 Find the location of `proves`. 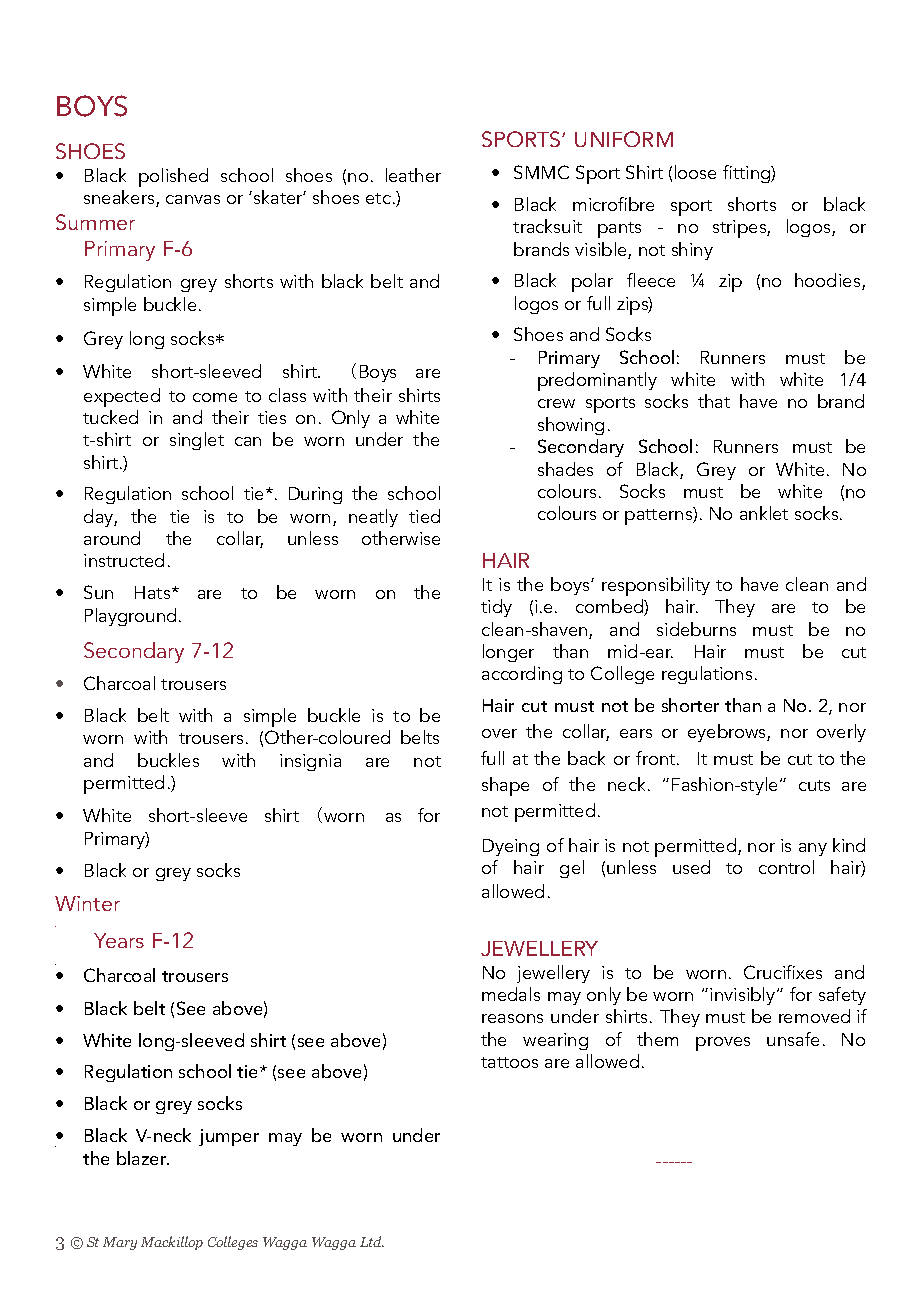

proves is located at coordinates (723, 1044).
